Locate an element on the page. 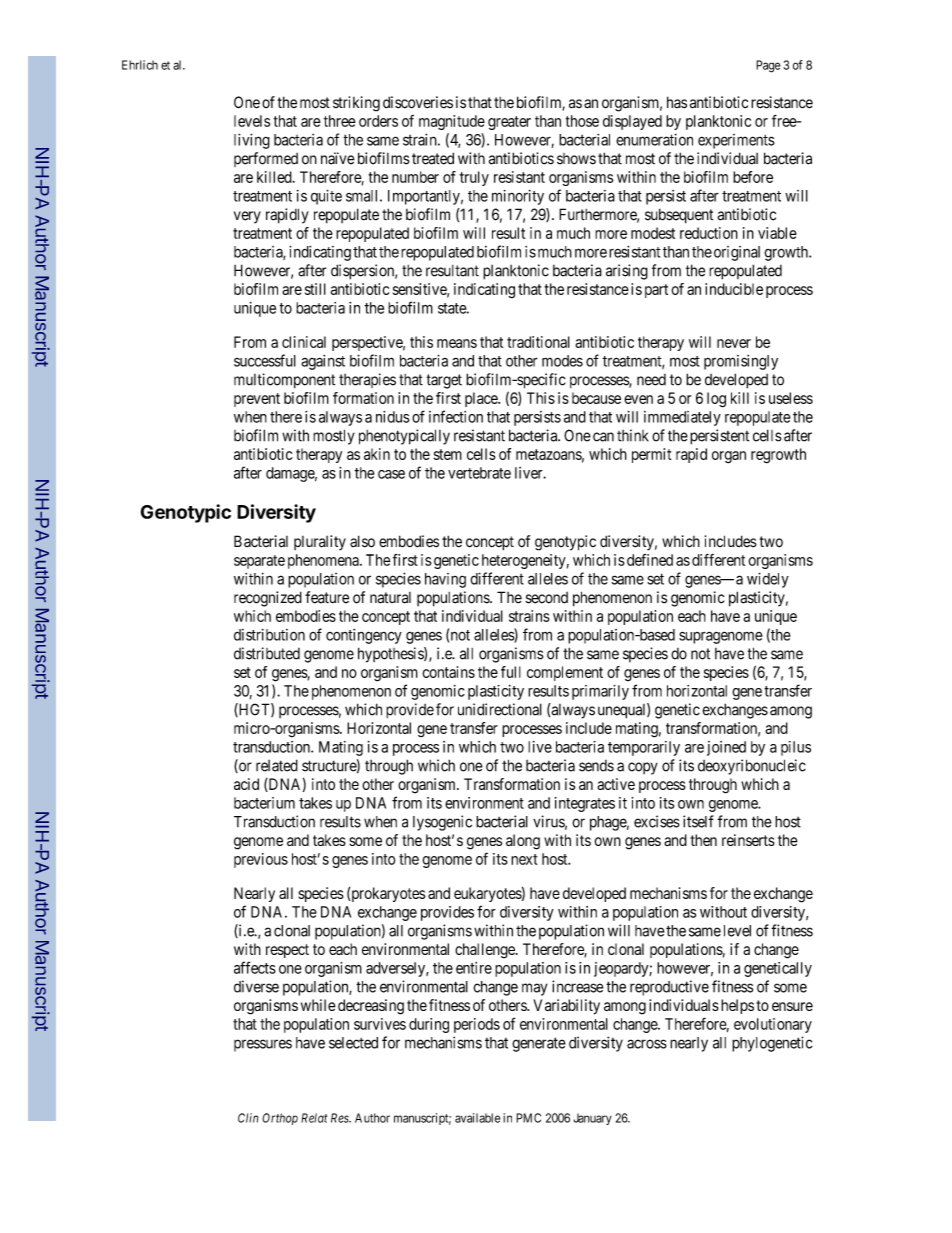  has is located at coordinates (677, 102).
